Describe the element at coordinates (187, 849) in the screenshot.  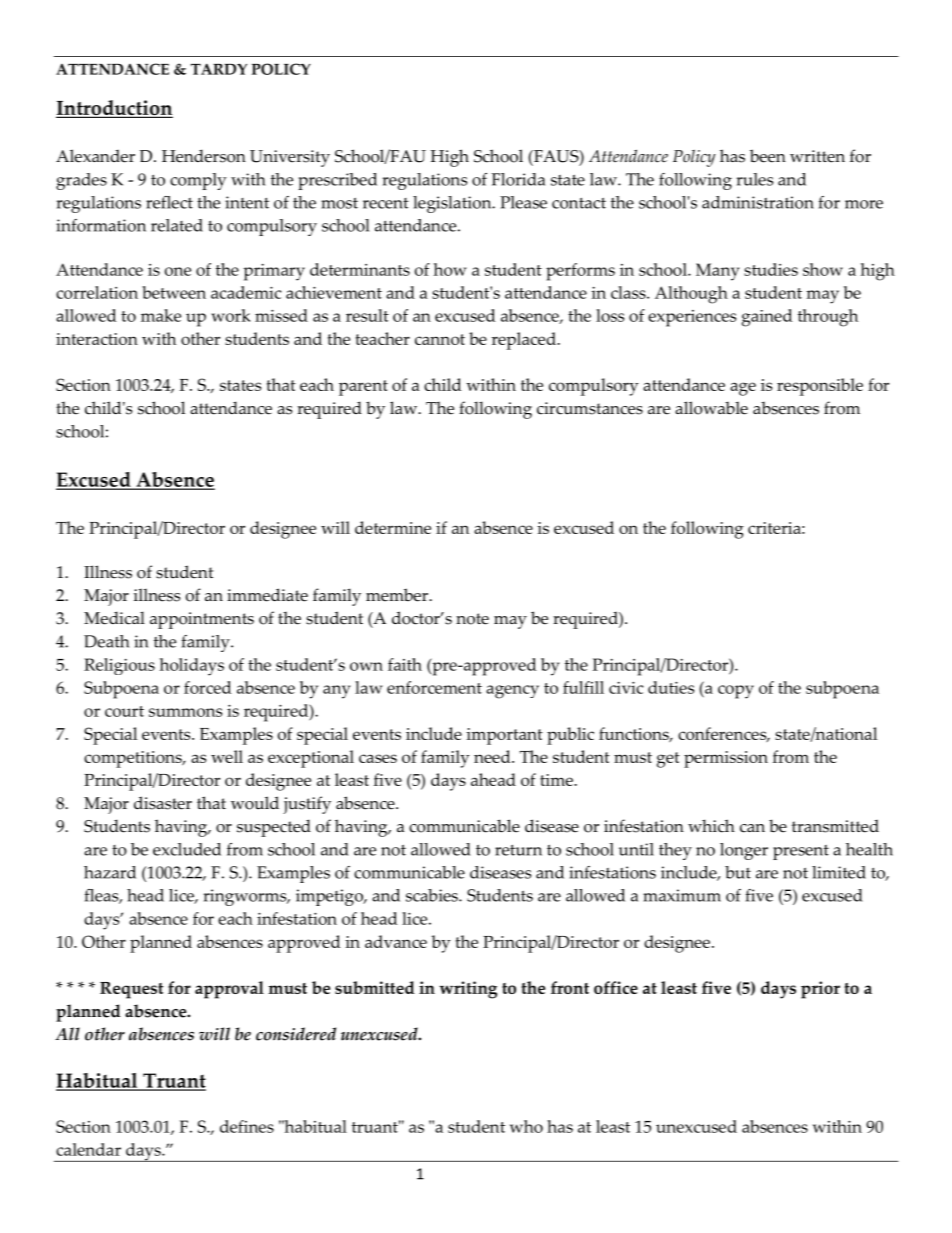
I see `excluded` at that location.
